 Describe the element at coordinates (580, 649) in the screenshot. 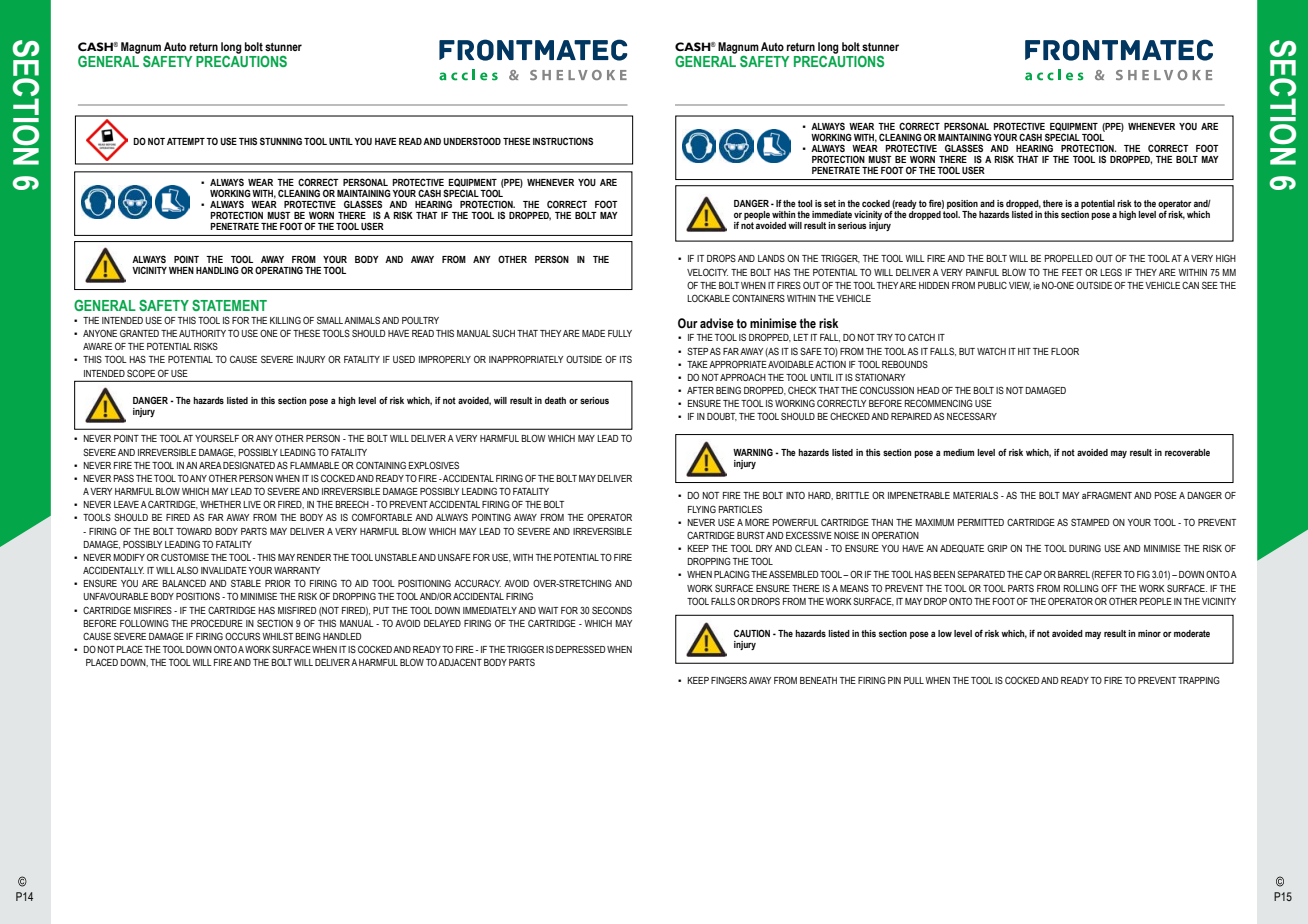

I see `DEPRESSED` at that location.
